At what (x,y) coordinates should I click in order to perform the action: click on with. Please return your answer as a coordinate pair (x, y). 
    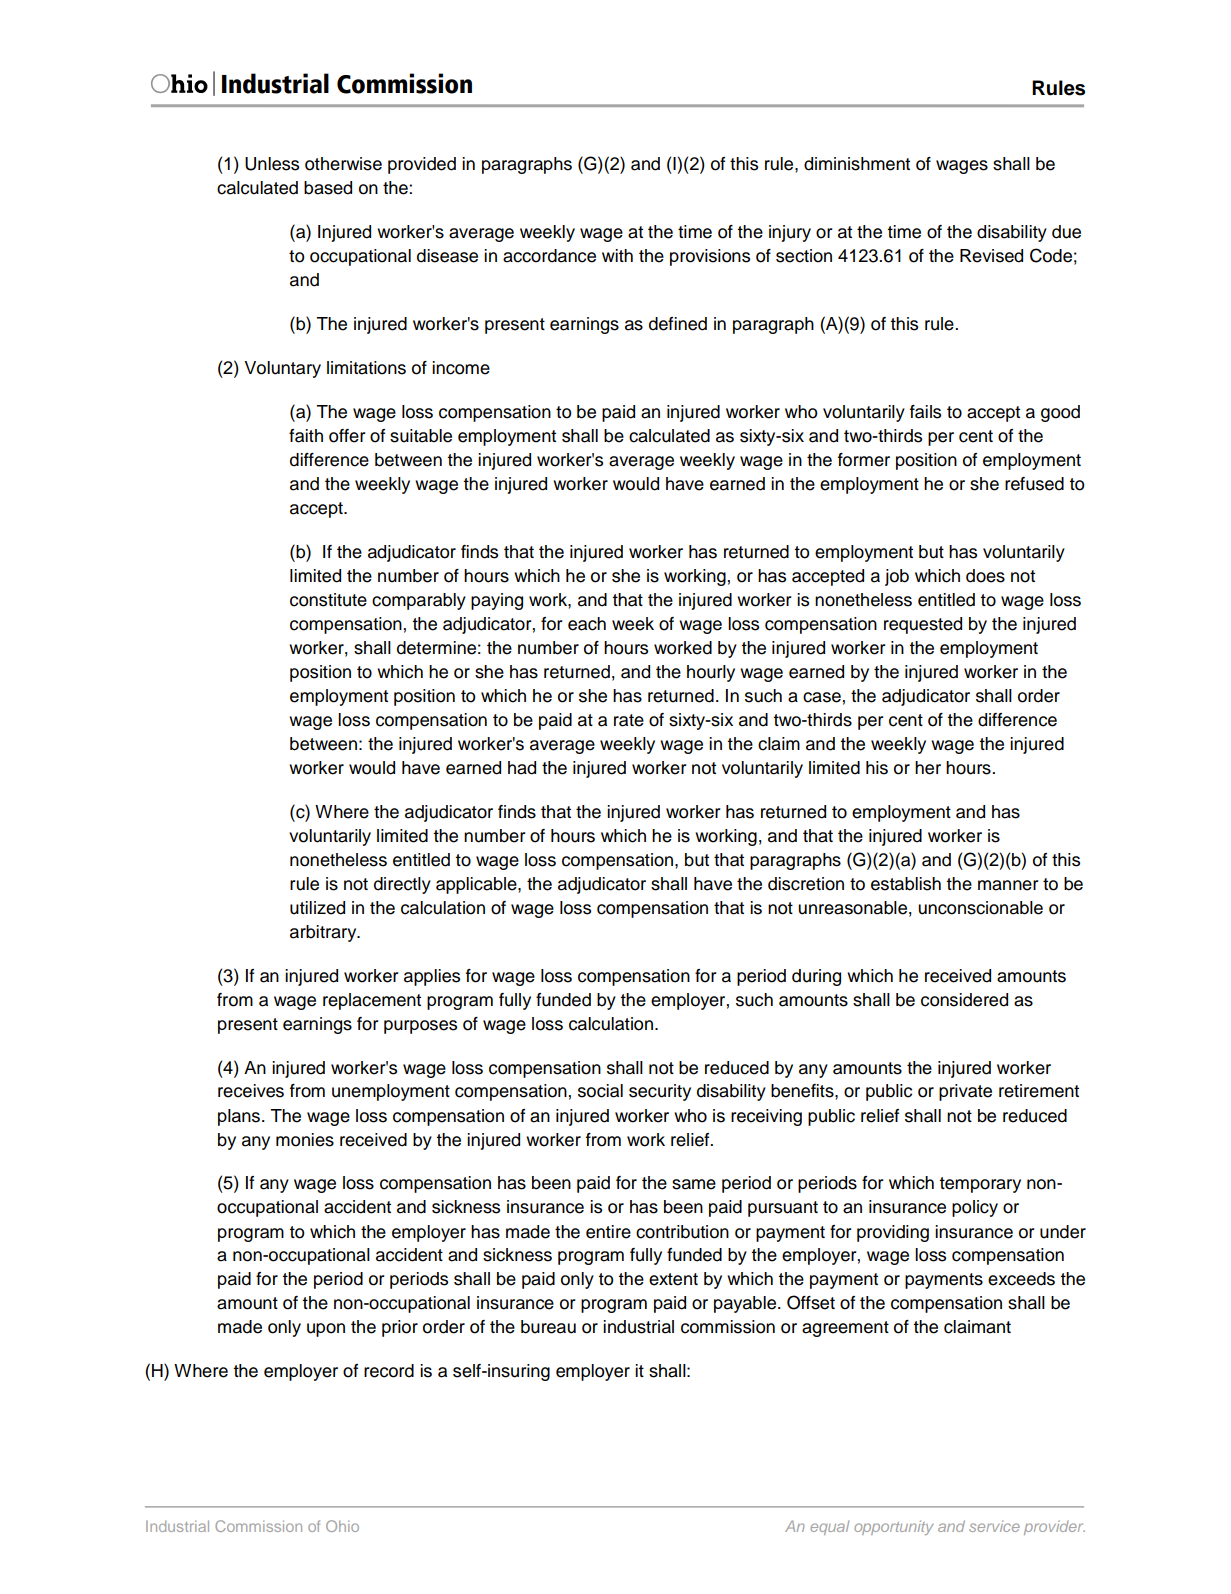
    Looking at the image, I should click on (617, 255).
